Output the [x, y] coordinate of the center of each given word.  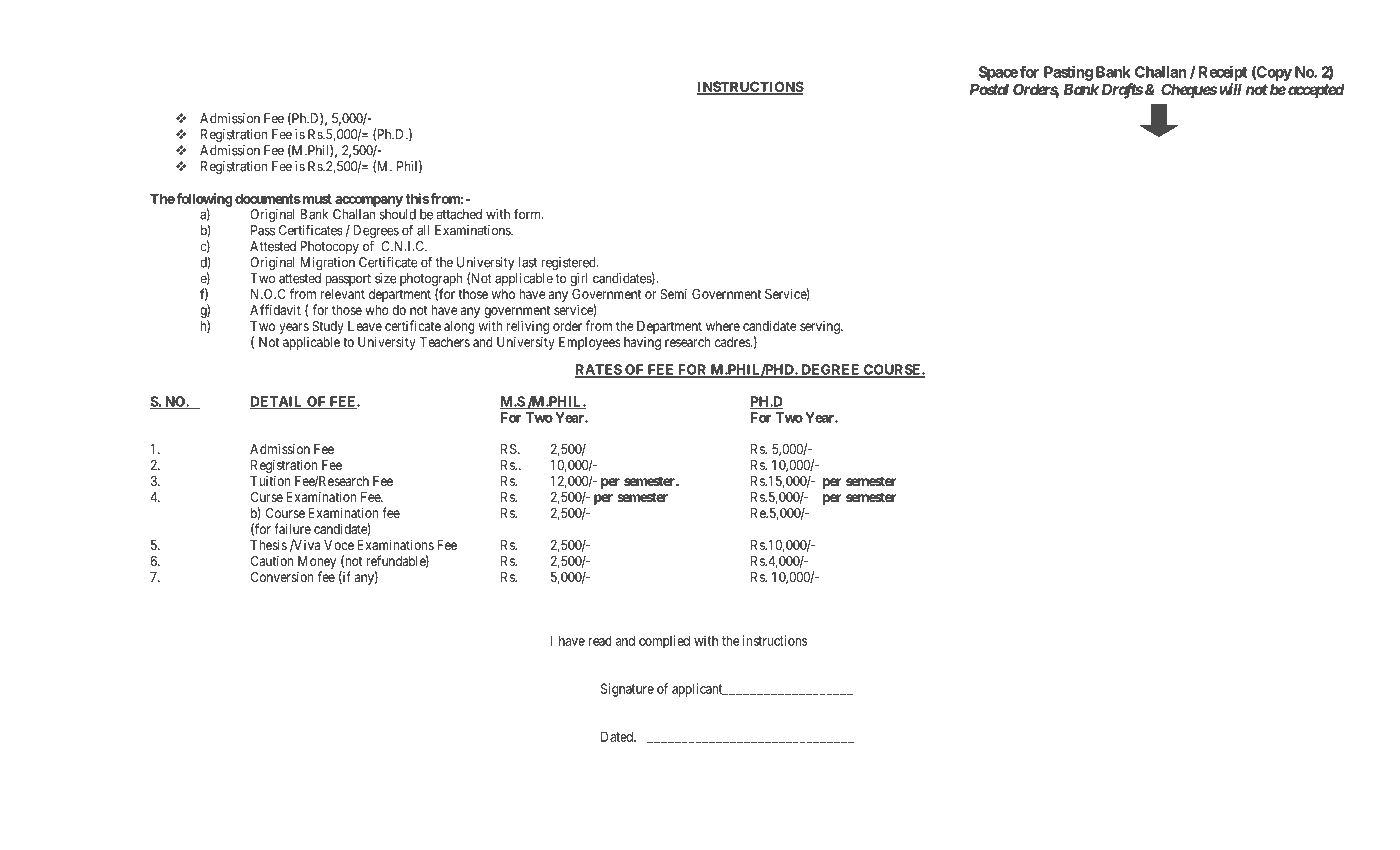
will [1230, 89]
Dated [618, 736]
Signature [627, 690]
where [723, 326]
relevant [343, 294]
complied [664, 642]
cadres [733, 342]
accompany [369, 201]
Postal [989, 89]
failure [292, 528]
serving [821, 327]
